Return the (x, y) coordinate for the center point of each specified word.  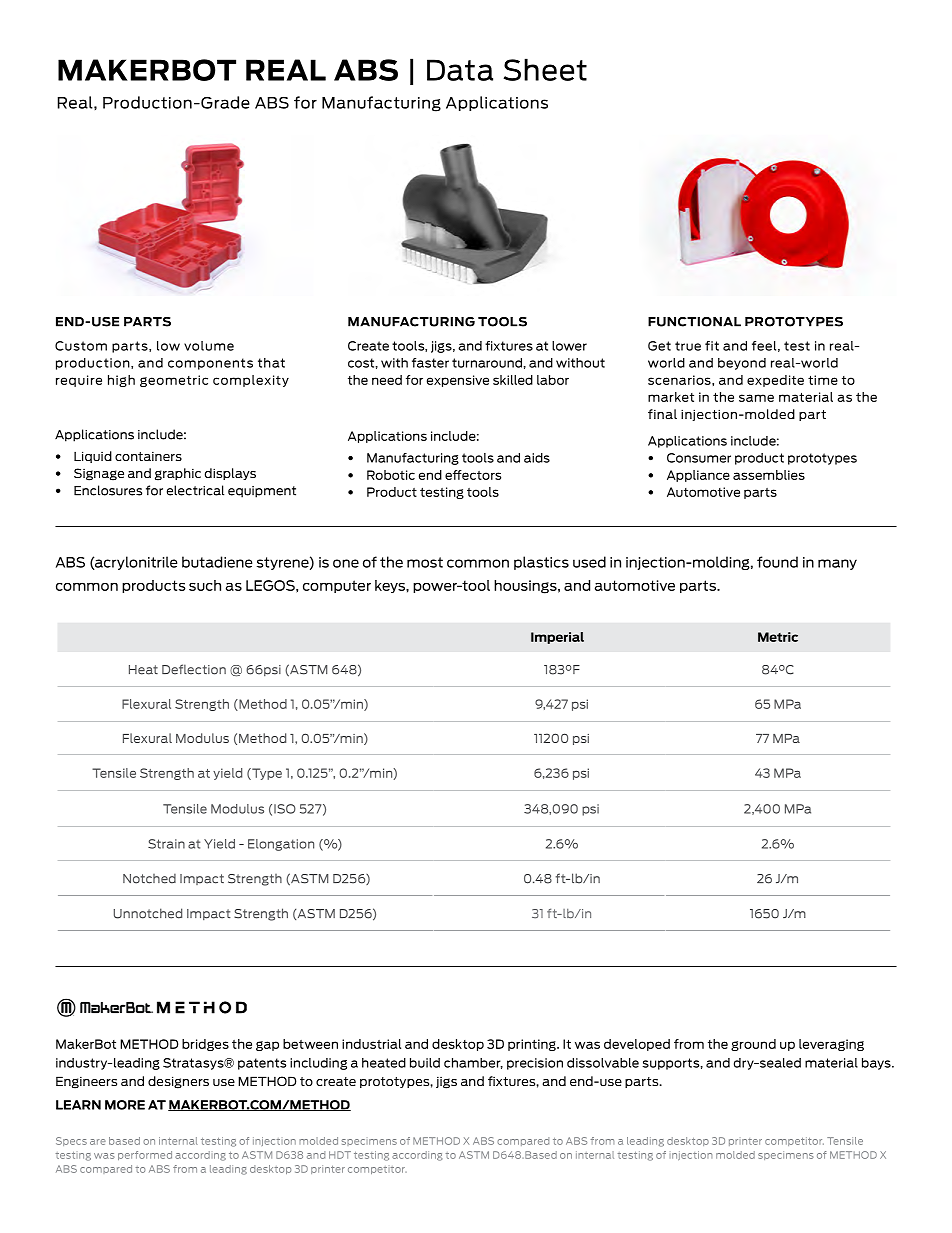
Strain (166, 844)
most (425, 562)
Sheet (545, 69)
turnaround (487, 363)
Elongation (281, 845)
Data (460, 70)
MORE (125, 1105)
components (210, 364)
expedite (775, 381)
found (777, 562)
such (205, 585)
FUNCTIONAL (694, 322)
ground (753, 1045)
